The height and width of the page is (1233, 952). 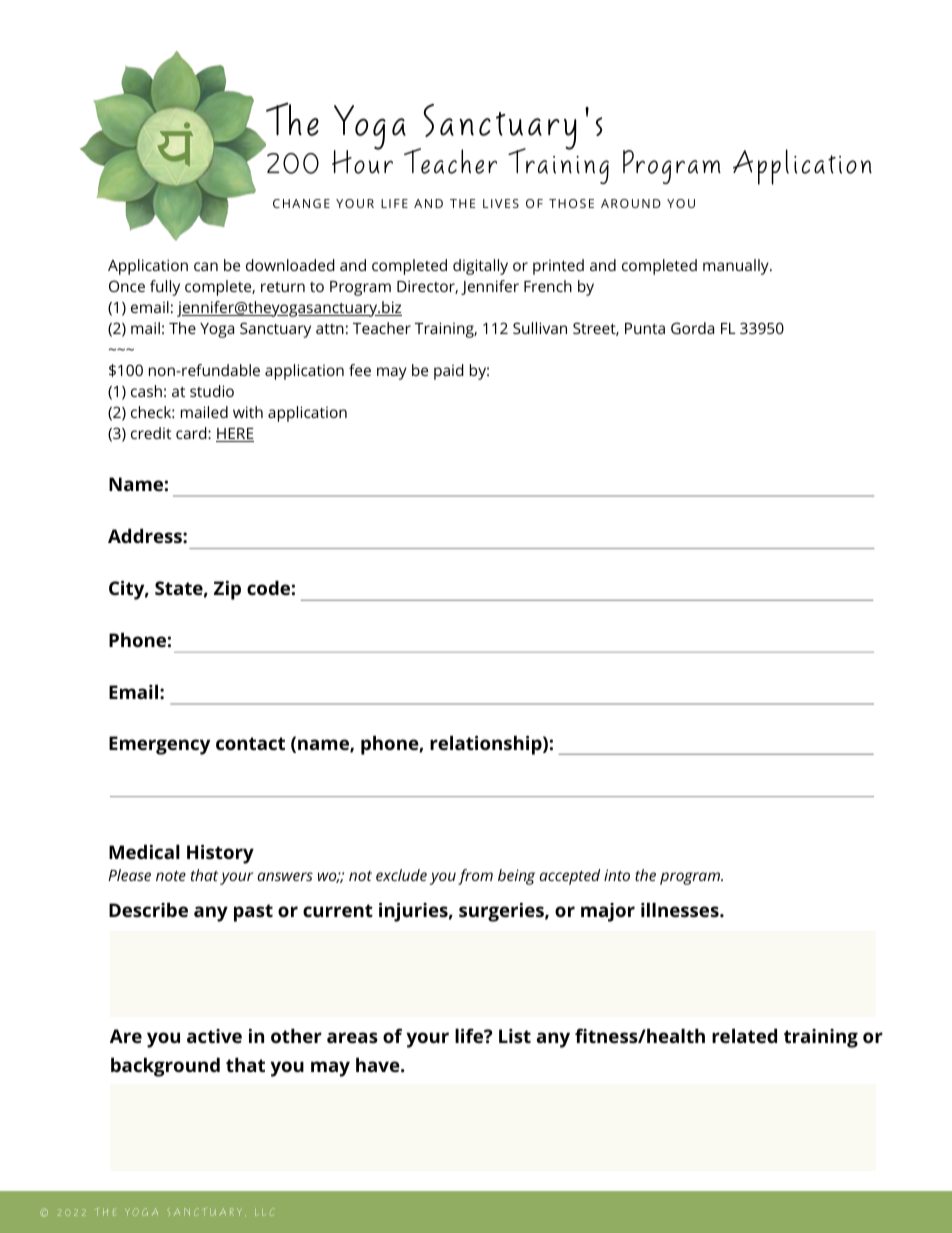 What do you see at coordinates (214, 1036) in the page?
I see `active` at bounding box center [214, 1036].
